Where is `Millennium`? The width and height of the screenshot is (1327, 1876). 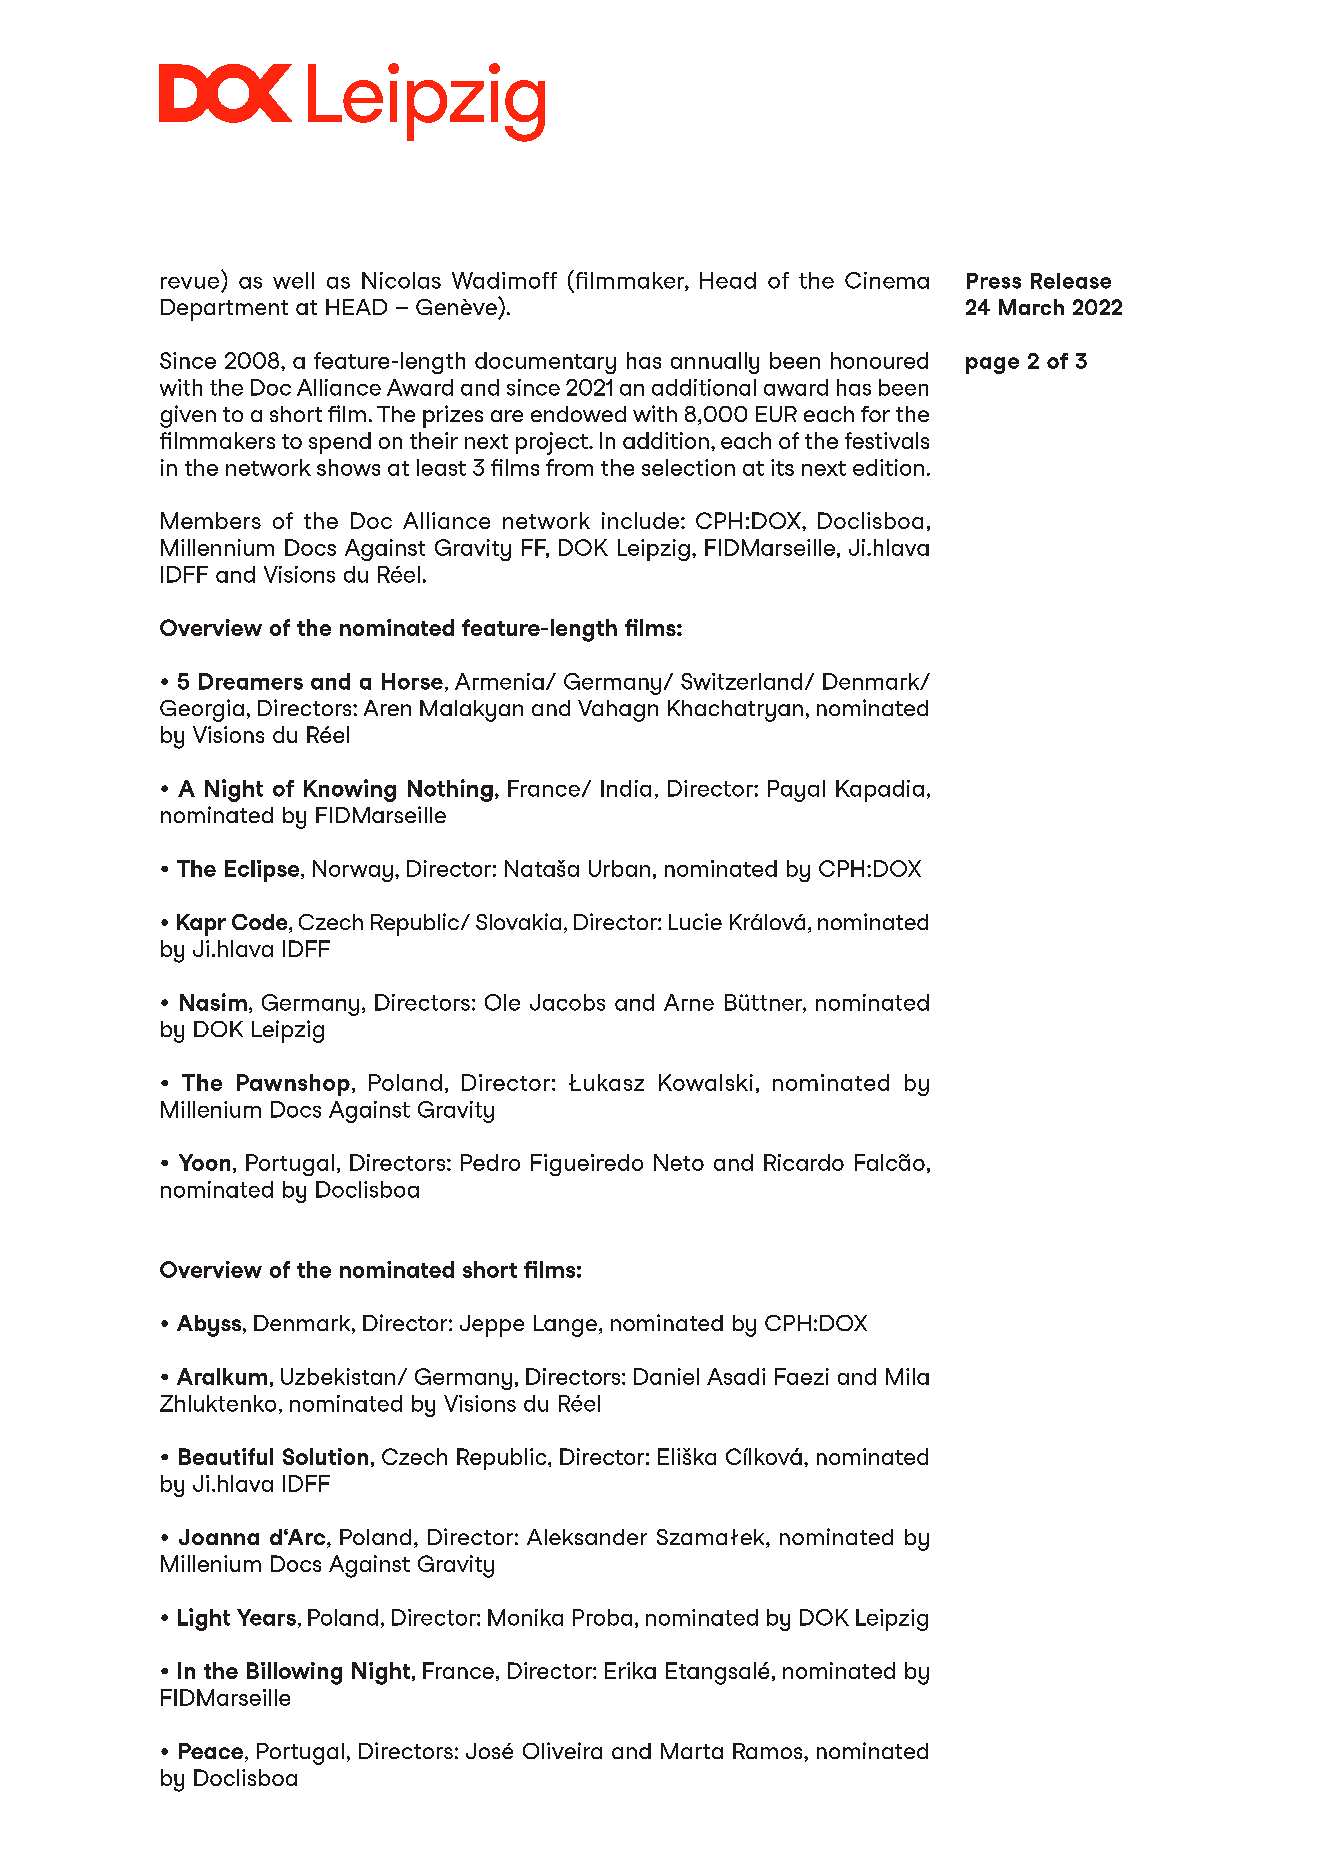
Millennium is located at coordinates (217, 547).
